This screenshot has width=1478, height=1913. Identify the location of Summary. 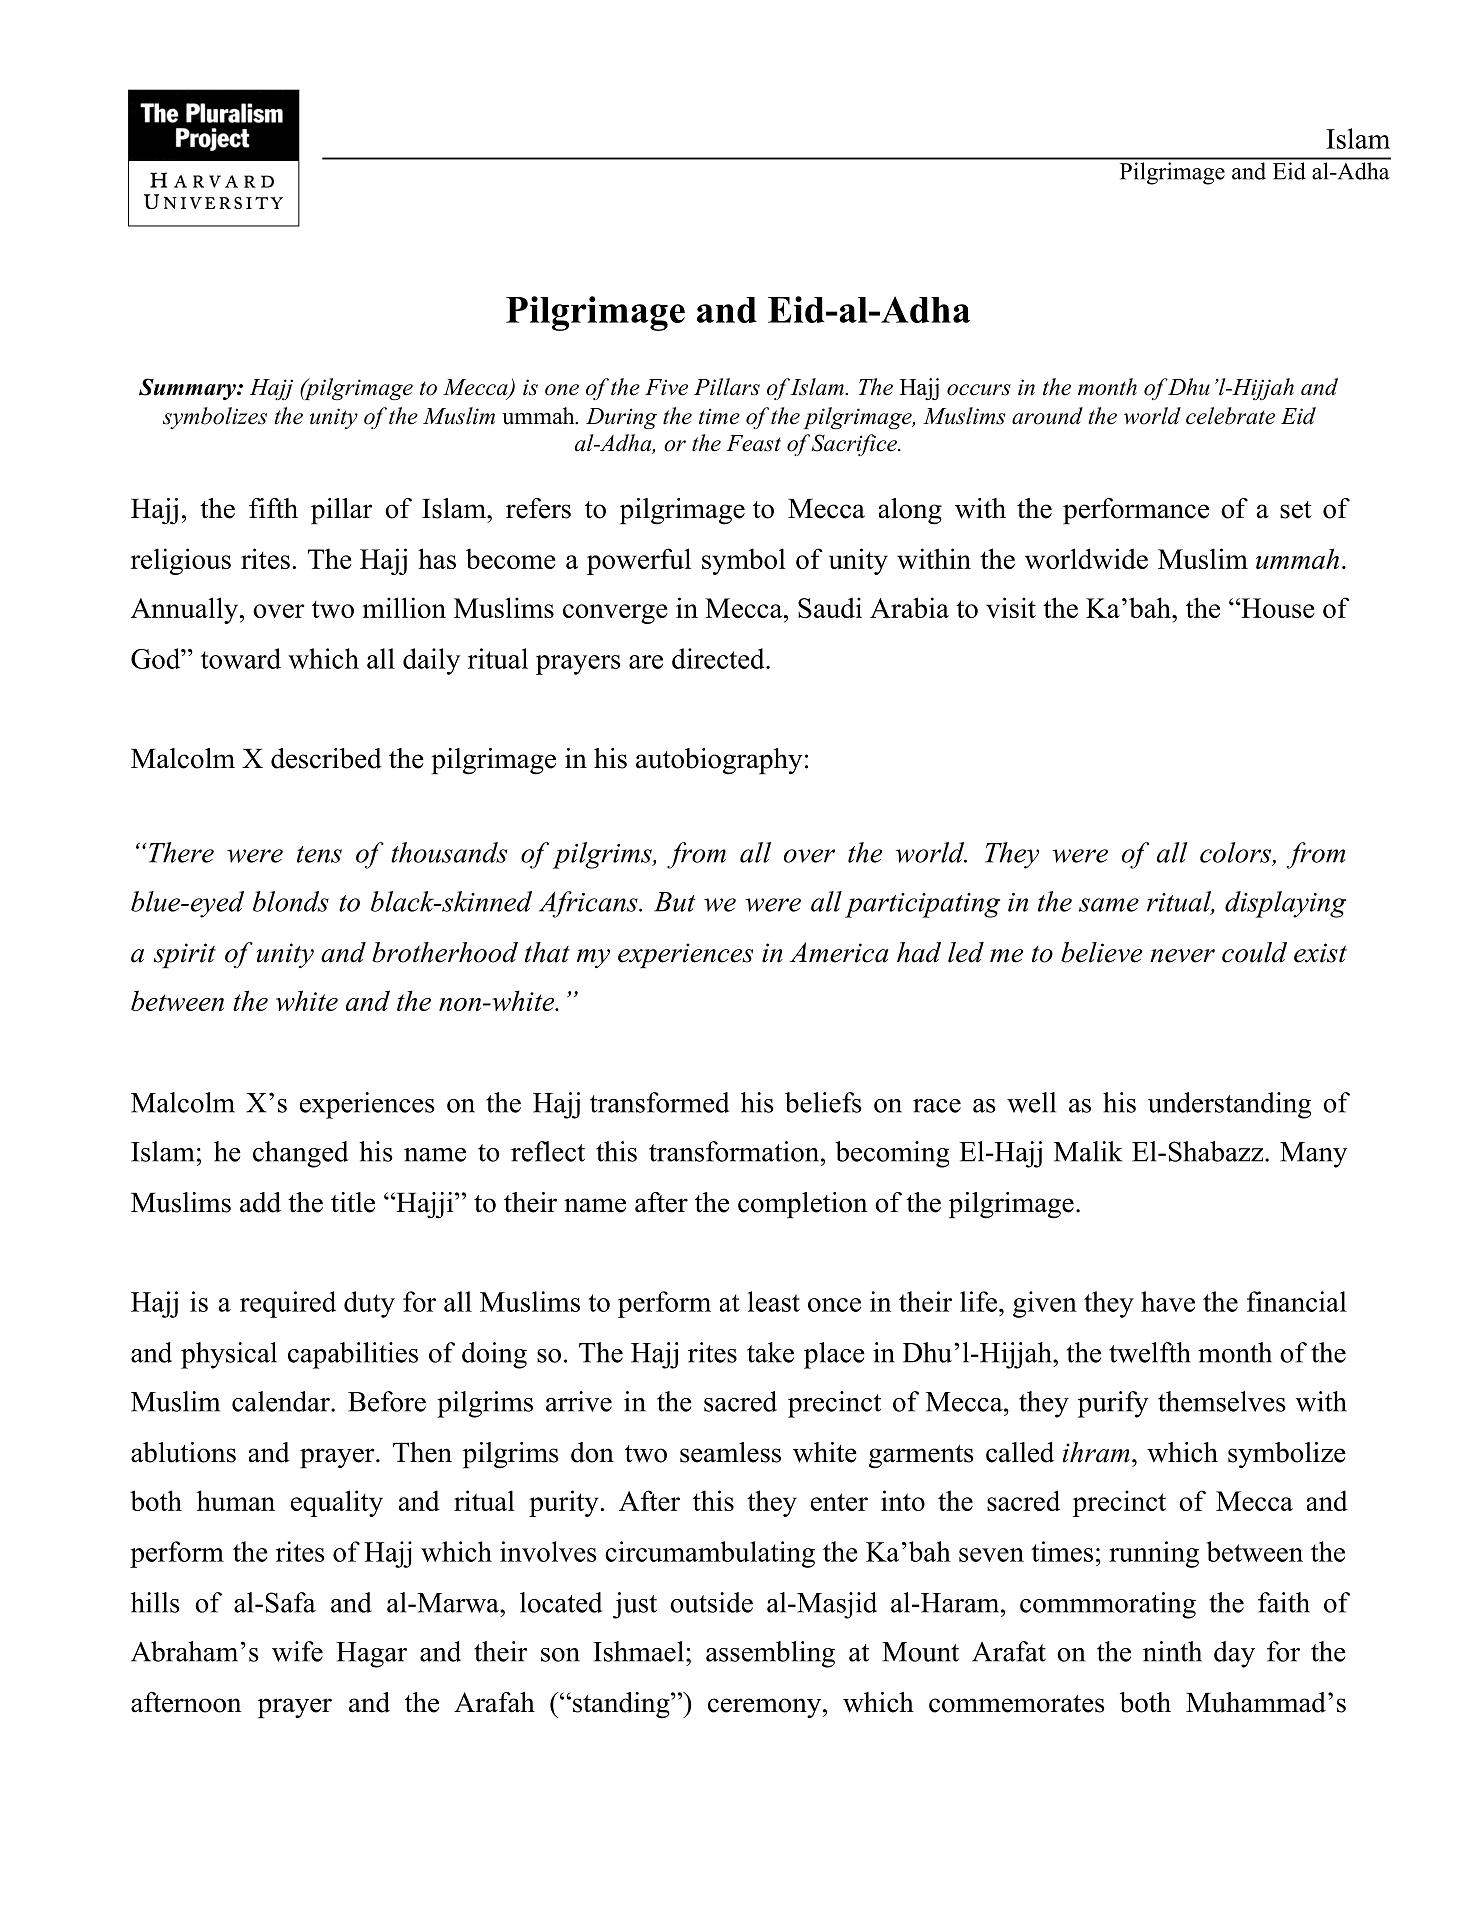
(188, 389).
